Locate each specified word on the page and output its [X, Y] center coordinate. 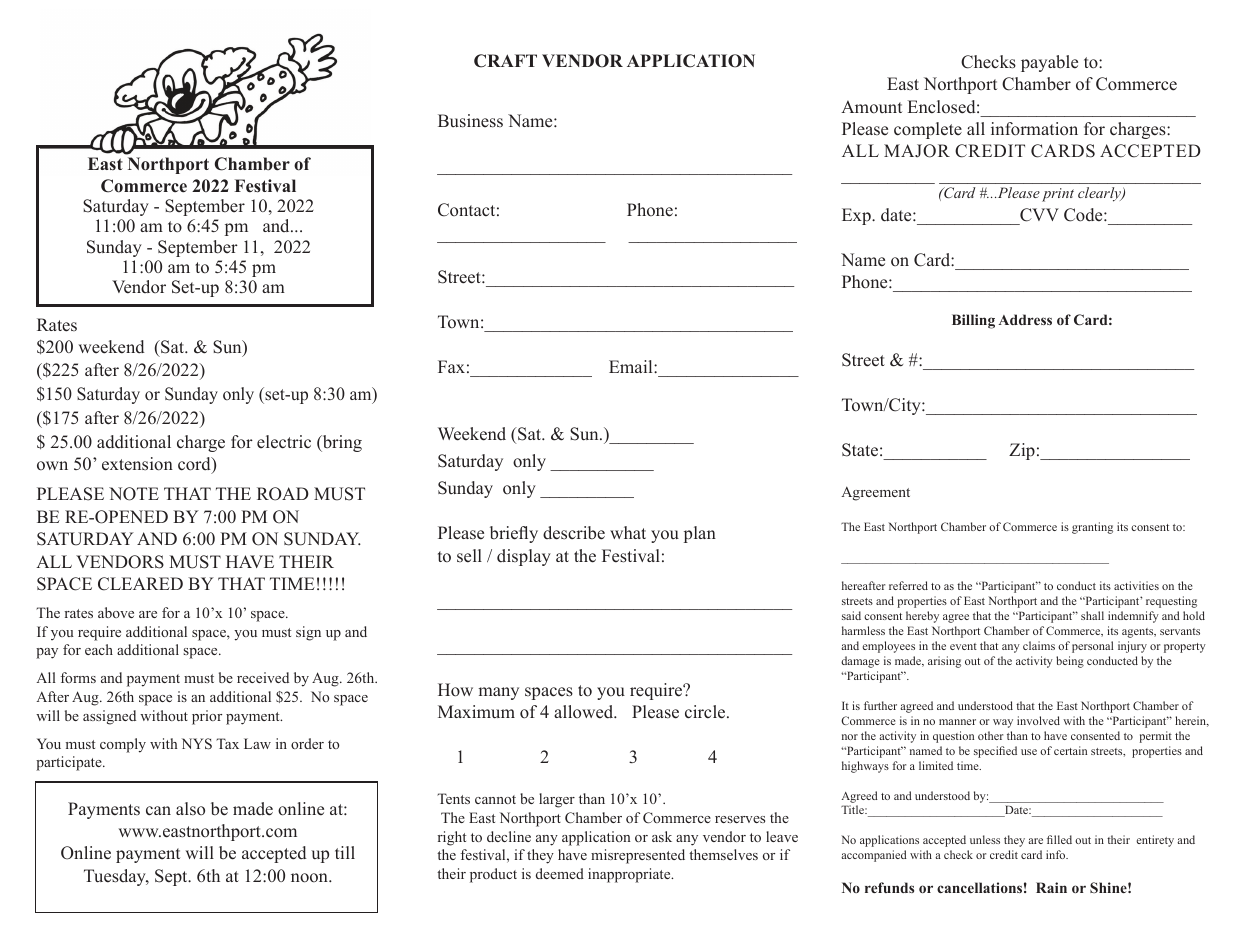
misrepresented [638, 856]
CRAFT [505, 61]
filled [1059, 839]
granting [1092, 528]
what [628, 532]
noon [310, 878]
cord [195, 465]
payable [1049, 63]
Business [470, 121]
